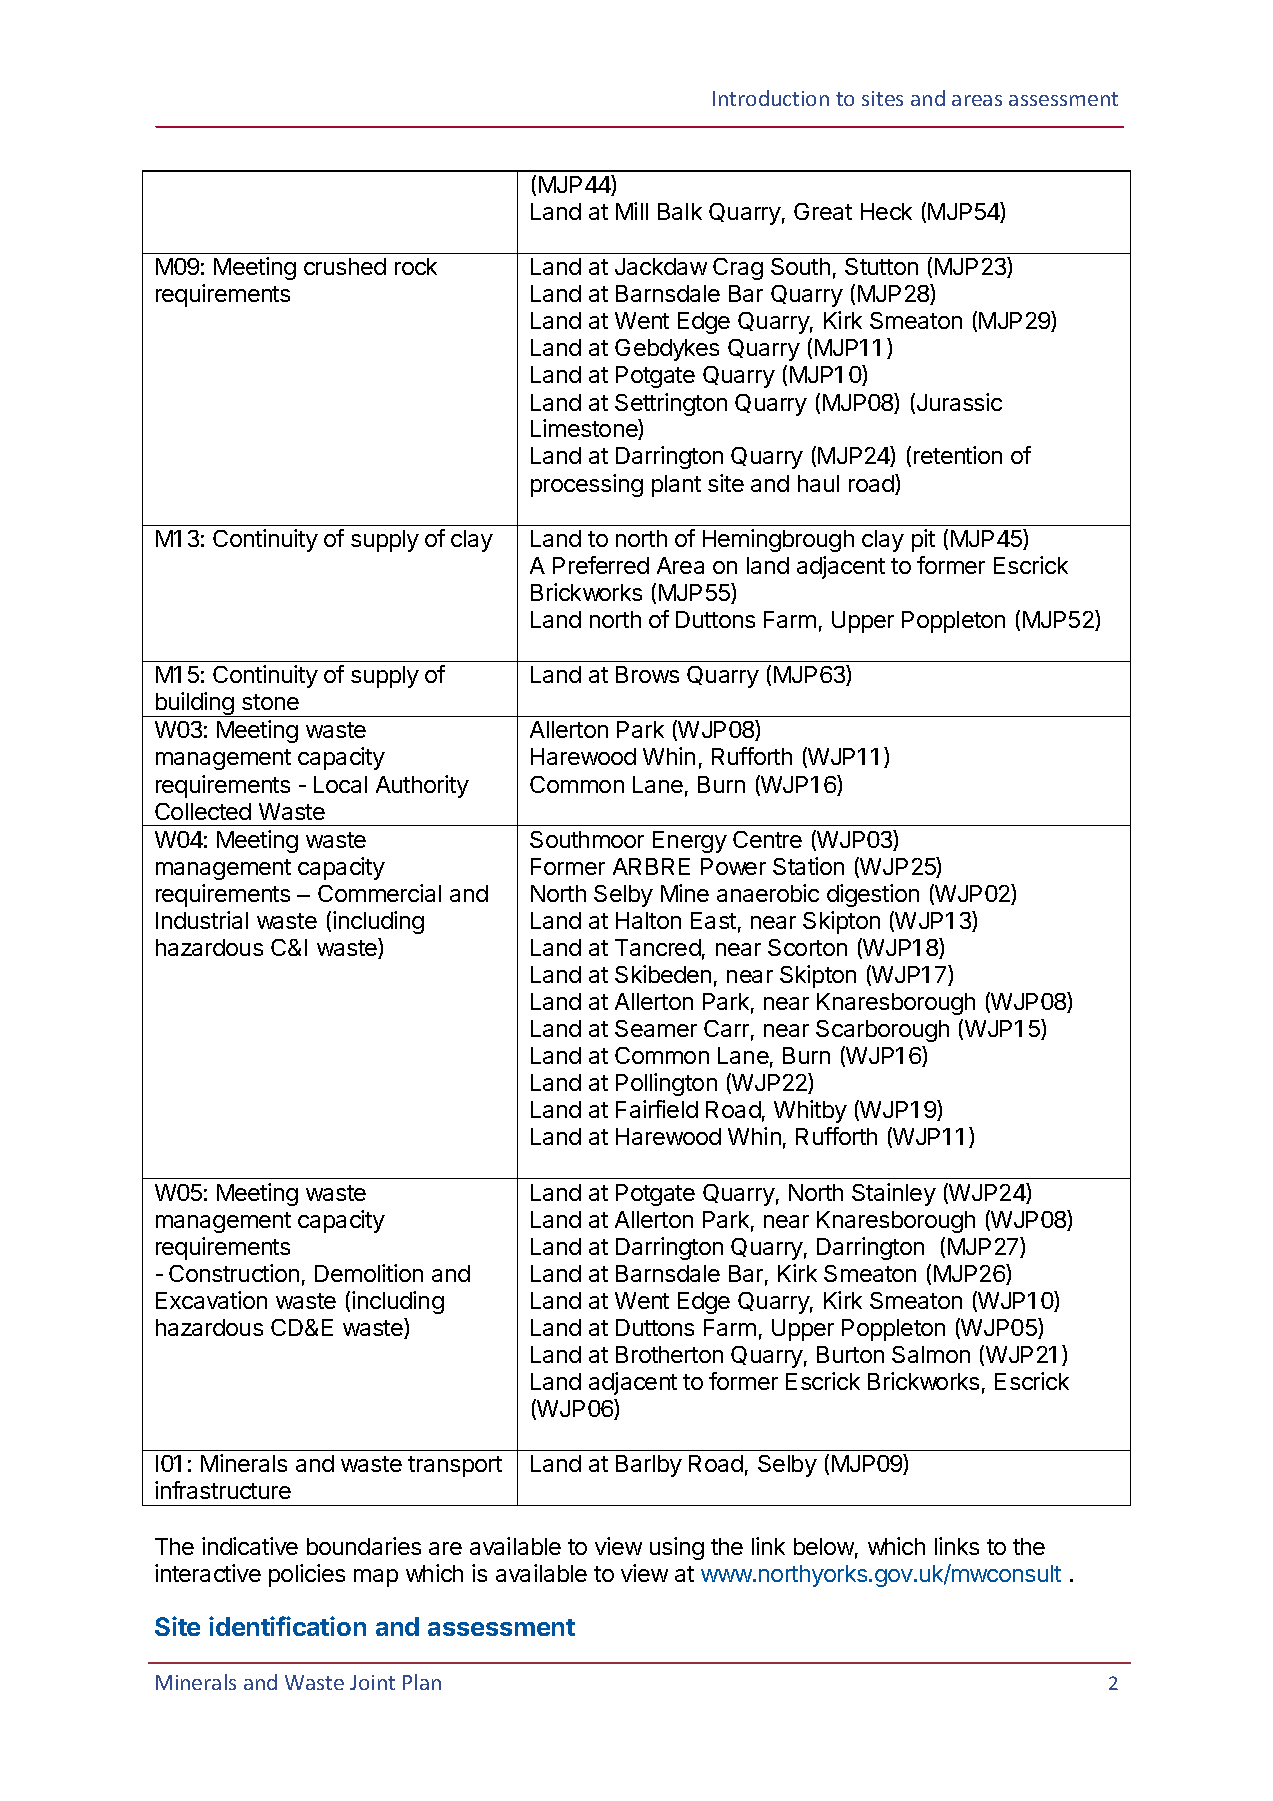  What do you see at coordinates (632, 211) in the document?
I see `Mill` at bounding box center [632, 211].
